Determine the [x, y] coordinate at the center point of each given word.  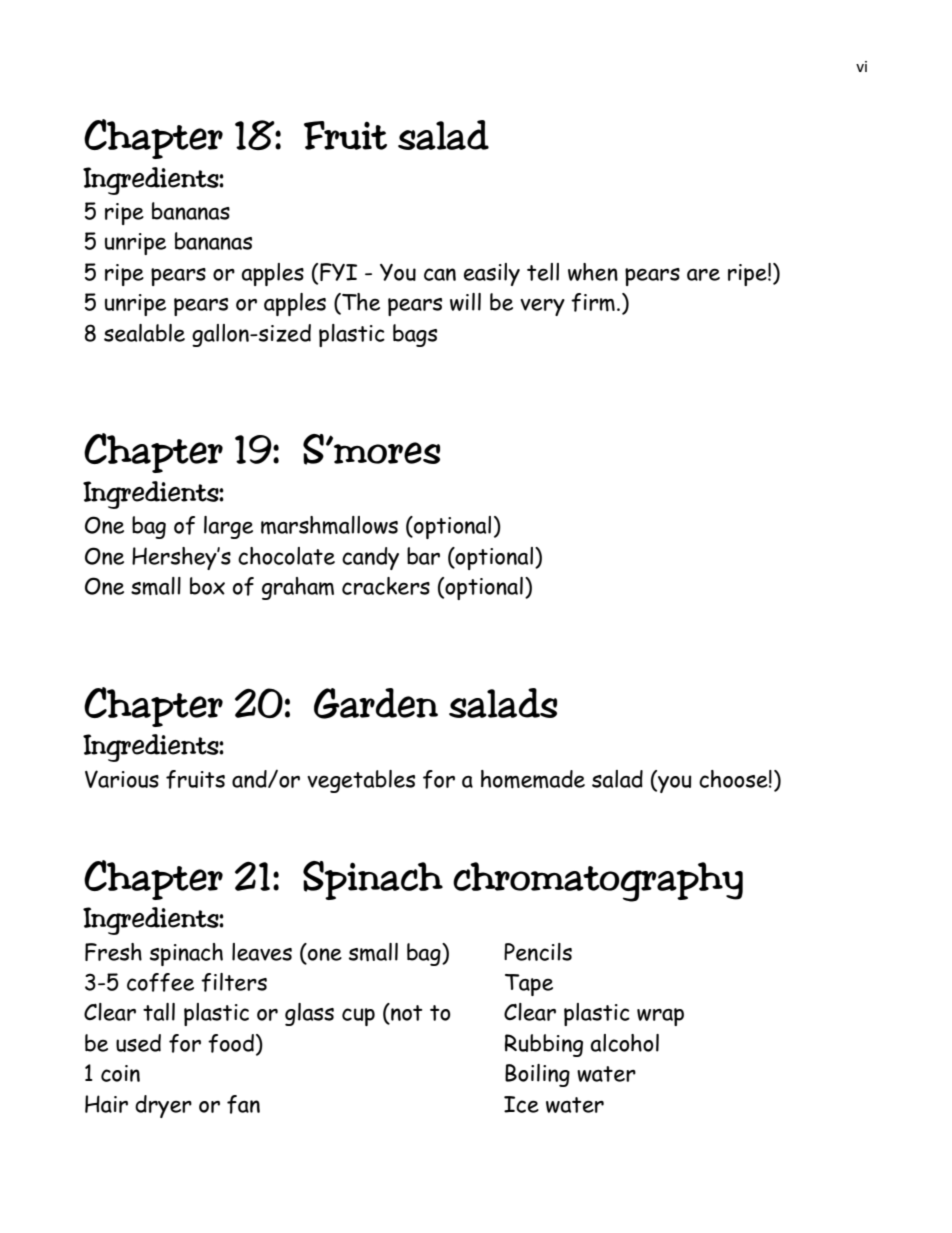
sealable [144, 333]
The [360, 302]
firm [593, 302]
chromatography [598, 882]
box [207, 586]
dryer [163, 1106]
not [405, 1013]
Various [122, 779]
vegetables [361, 781]
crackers [386, 586]
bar [423, 556]
